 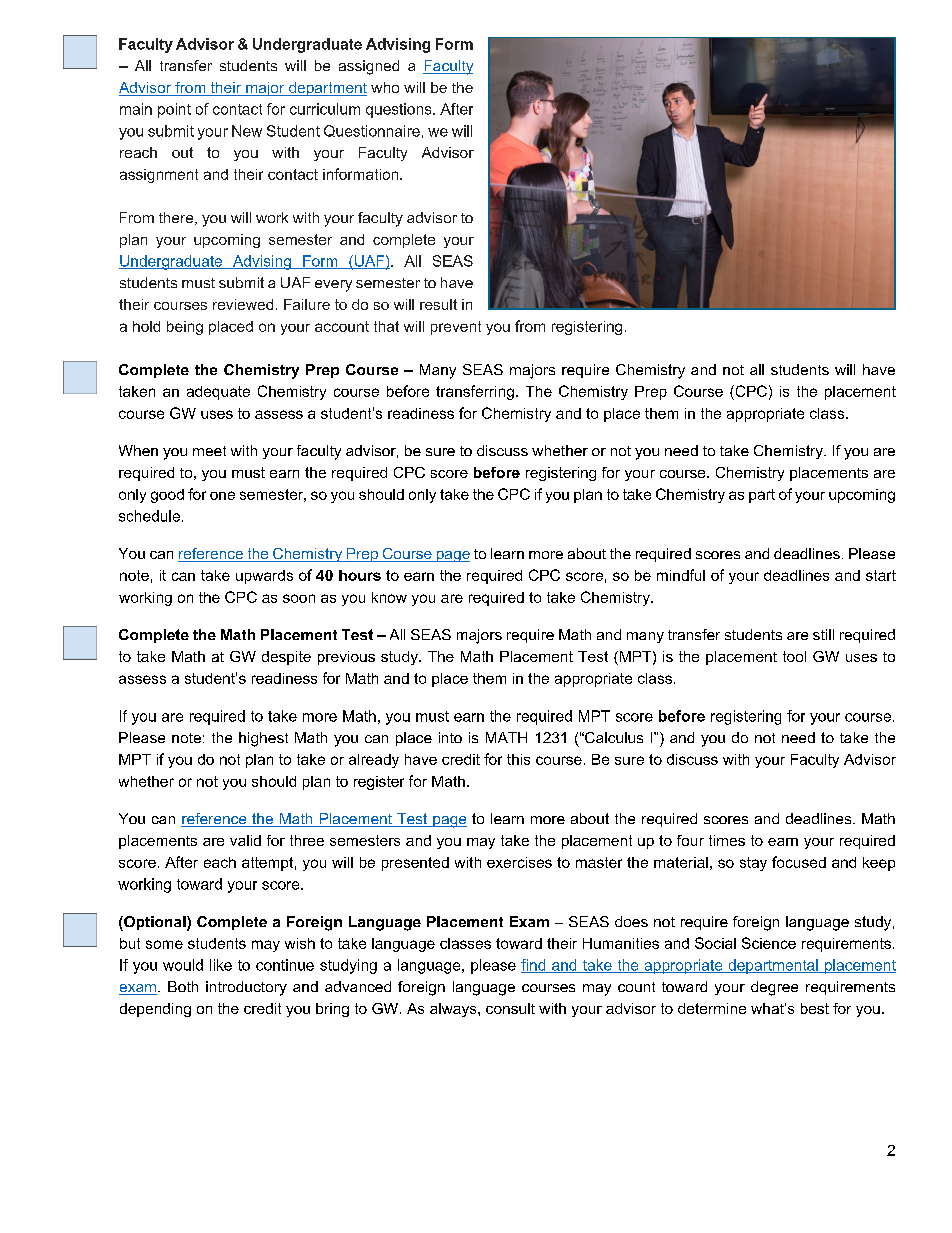 What do you see at coordinates (174, 110) in the document?
I see `point` at bounding box center [174, 110].
